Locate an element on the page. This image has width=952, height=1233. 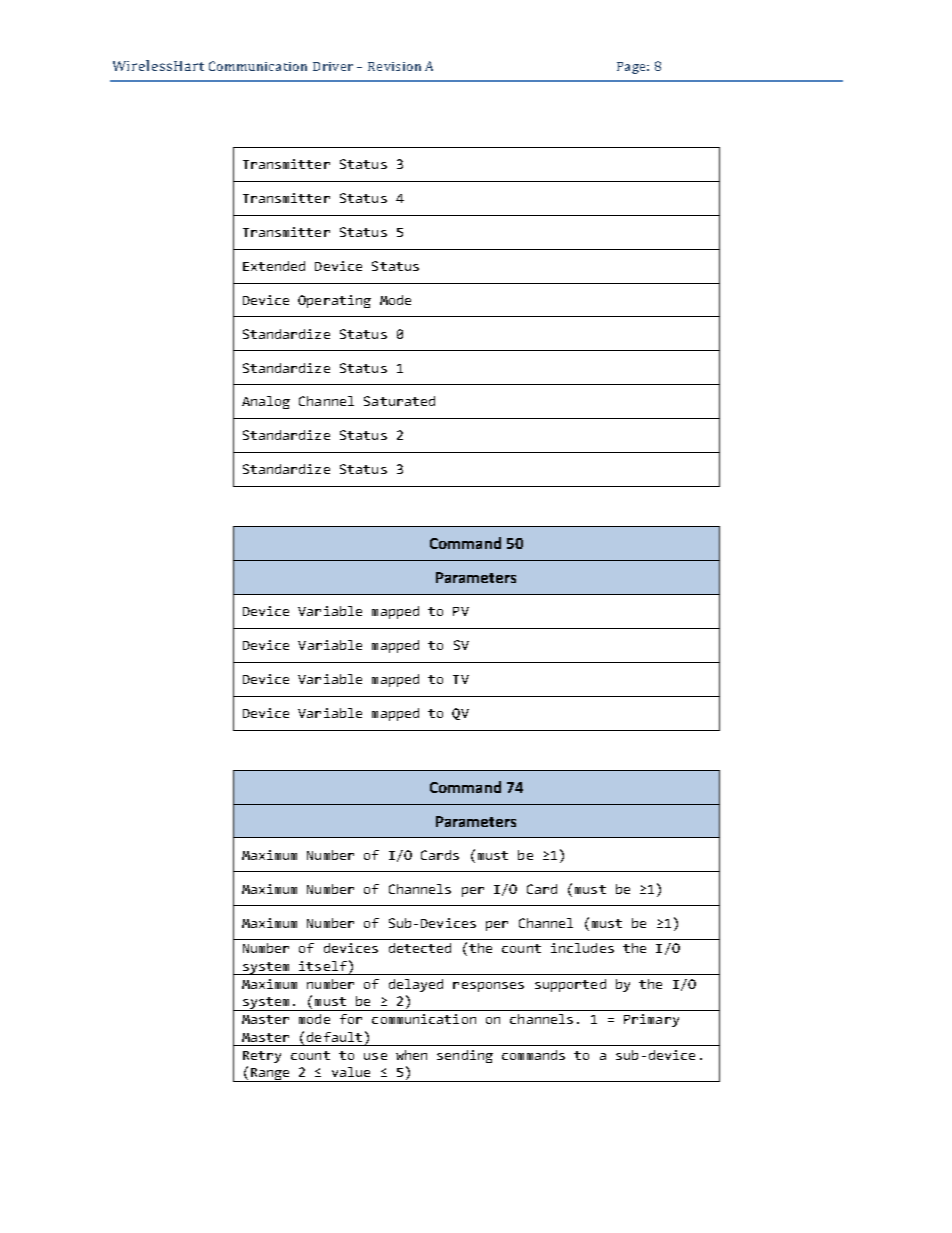
sending is located at coordinates (465, 1056).
